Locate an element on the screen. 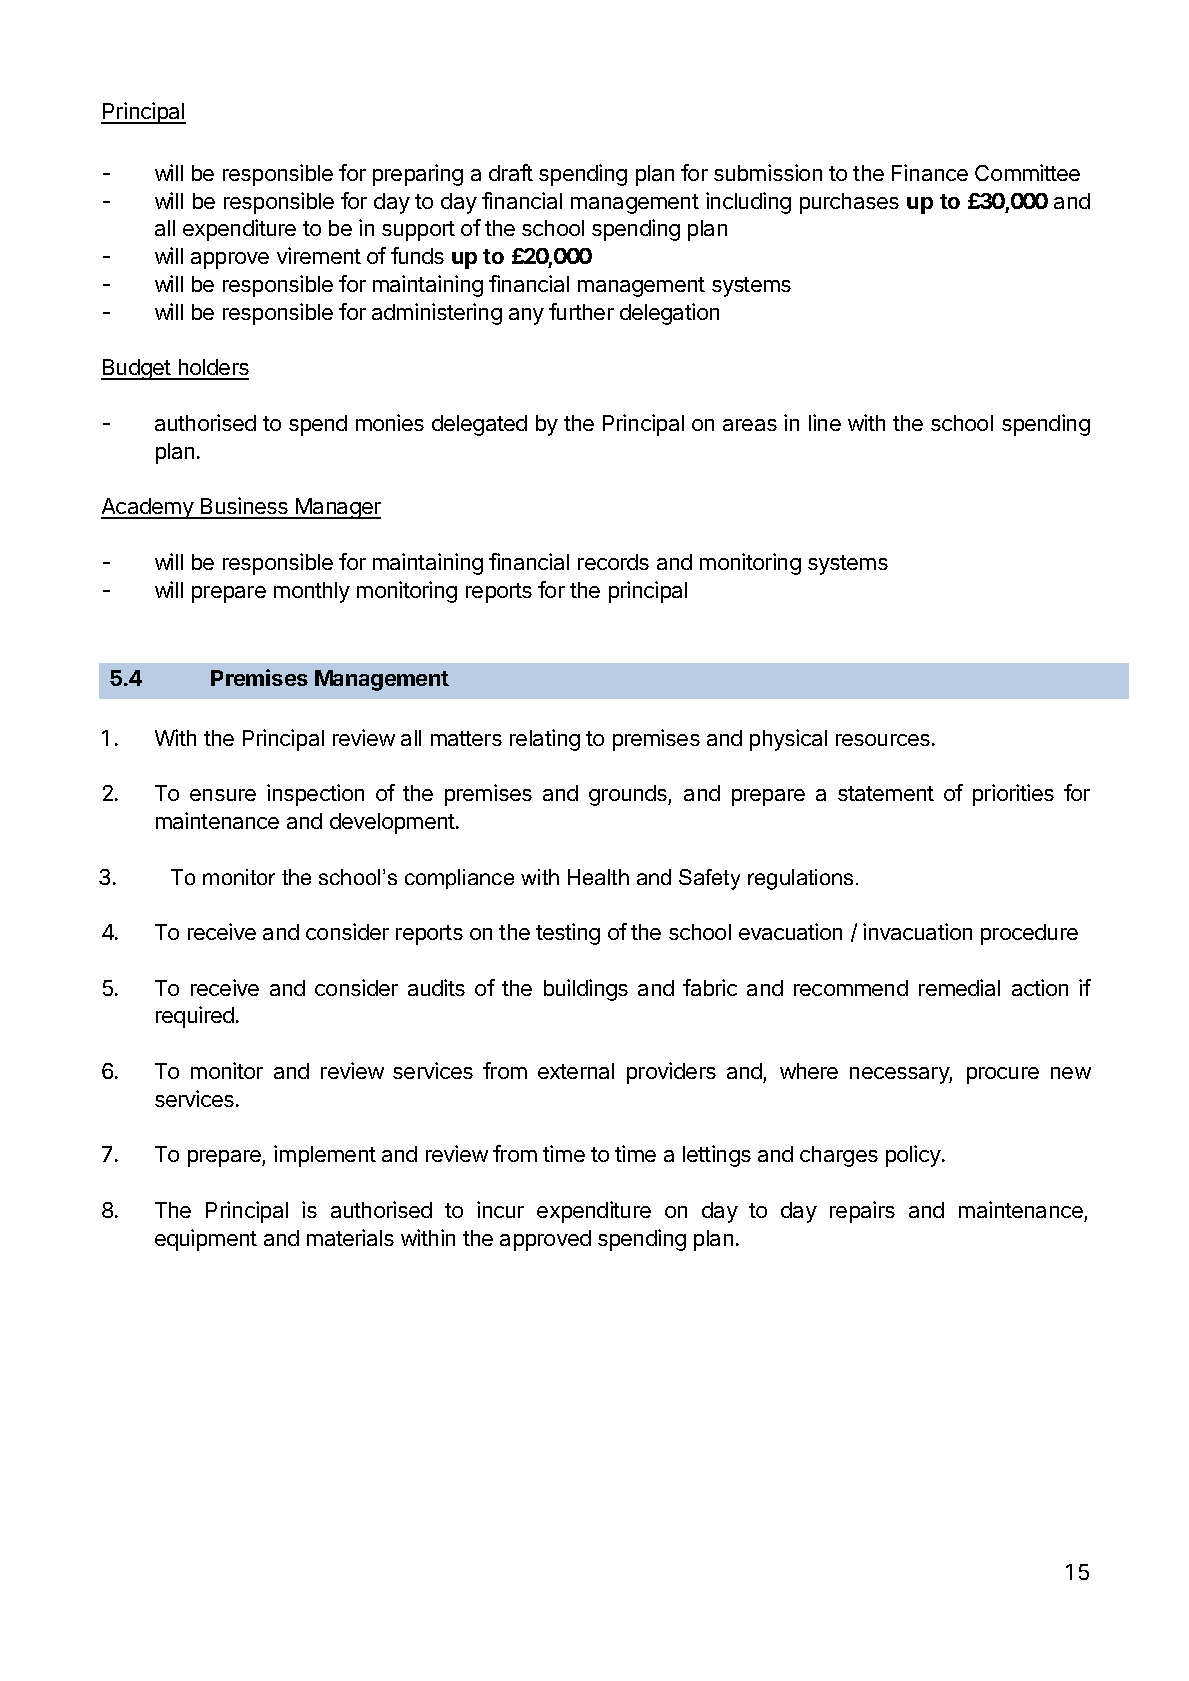 This screenshot has height=1681, width=1189. Health is located at coordinates (598, 877).
